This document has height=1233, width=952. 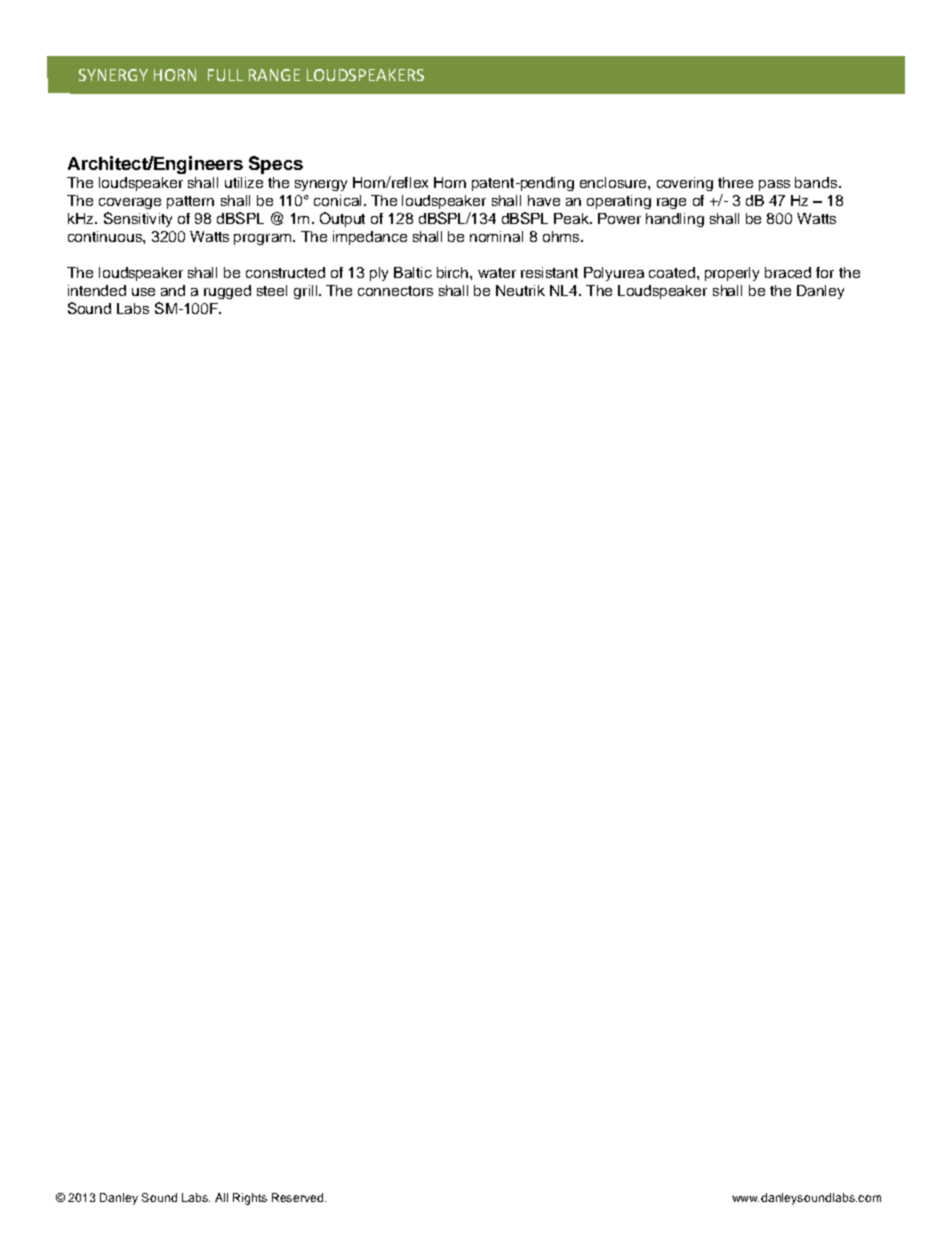 I want to click on coated, so click(x=672, y=272).
